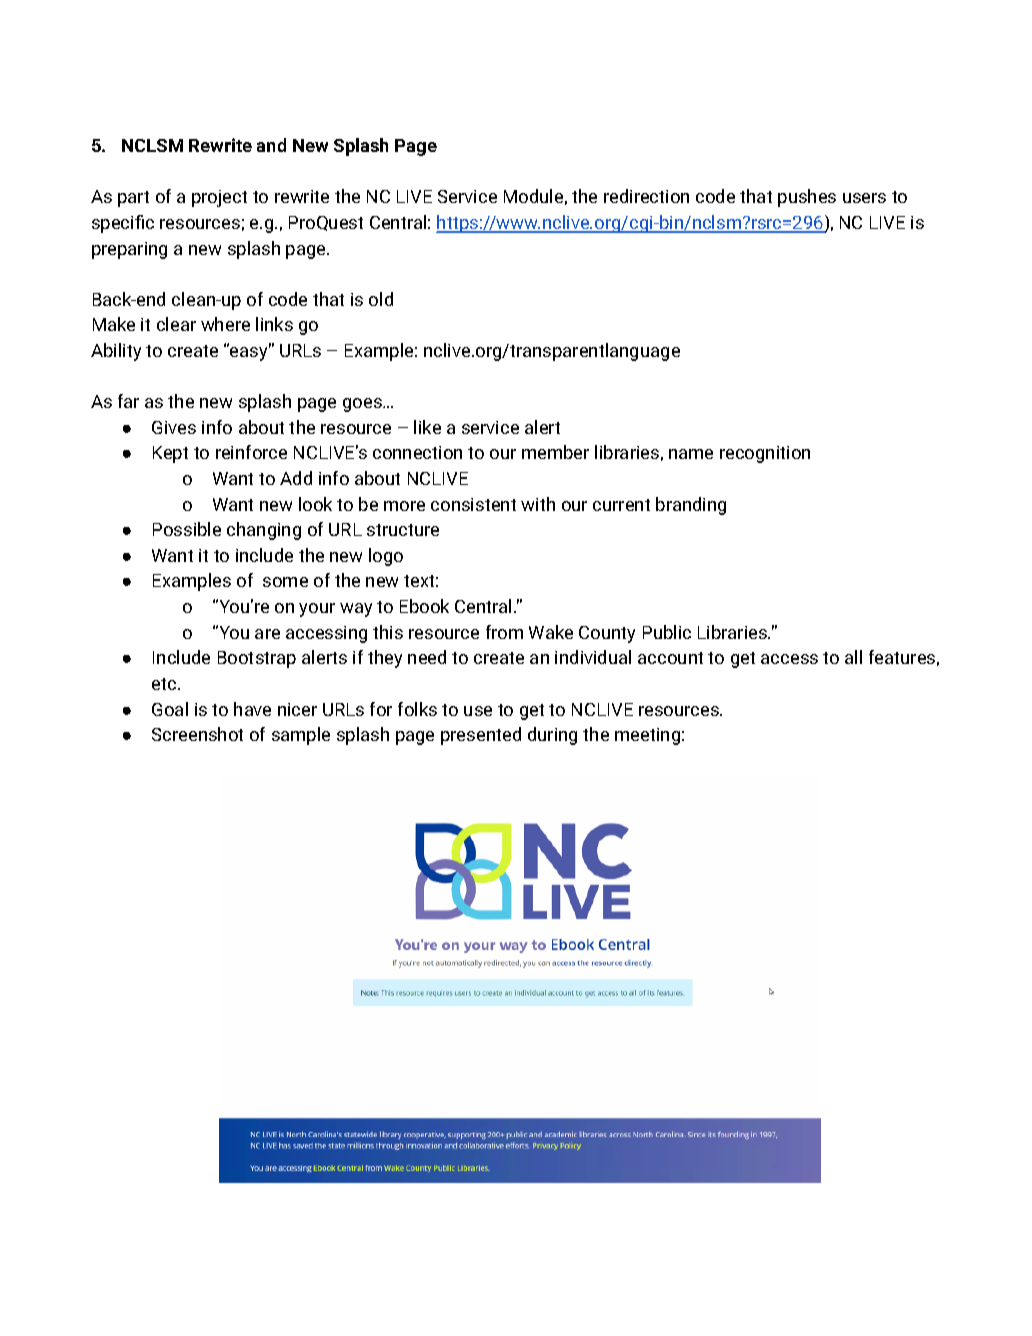 The image size is (1032, 1336). Describe the element at coordinates (219, 198) in the document. I see `project` at that location.
